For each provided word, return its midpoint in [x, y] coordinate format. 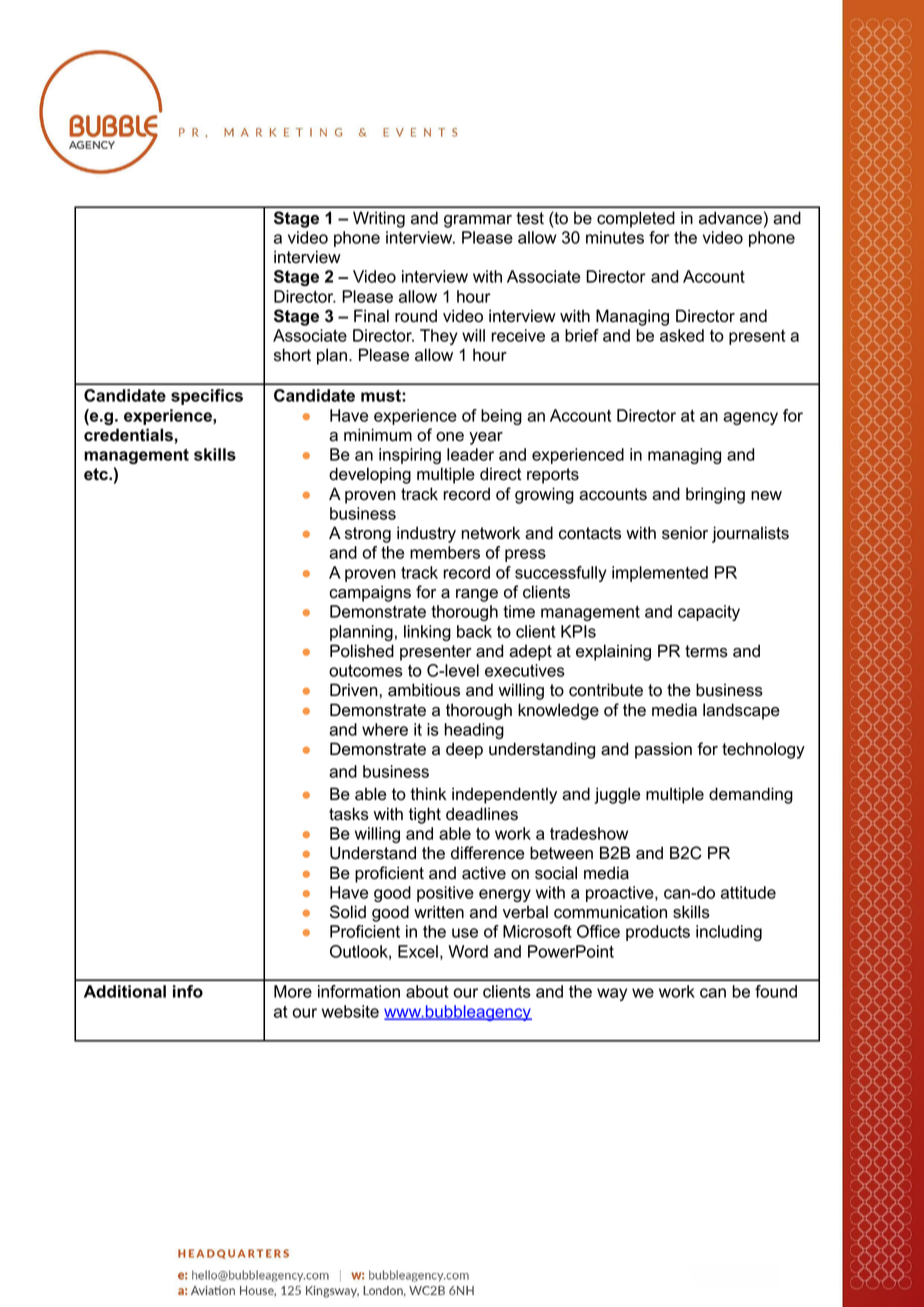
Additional [125, 991]
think [428, 793]
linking [427, 633]
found [776, 991]
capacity [709, 613]
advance [730, 218]
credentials [128, 435]
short [292, 355]
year [486, 438]
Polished [362, 651]
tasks [349, 814]
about [427, 991]
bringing [715, 495]
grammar [478, 221]
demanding [751, 795]
